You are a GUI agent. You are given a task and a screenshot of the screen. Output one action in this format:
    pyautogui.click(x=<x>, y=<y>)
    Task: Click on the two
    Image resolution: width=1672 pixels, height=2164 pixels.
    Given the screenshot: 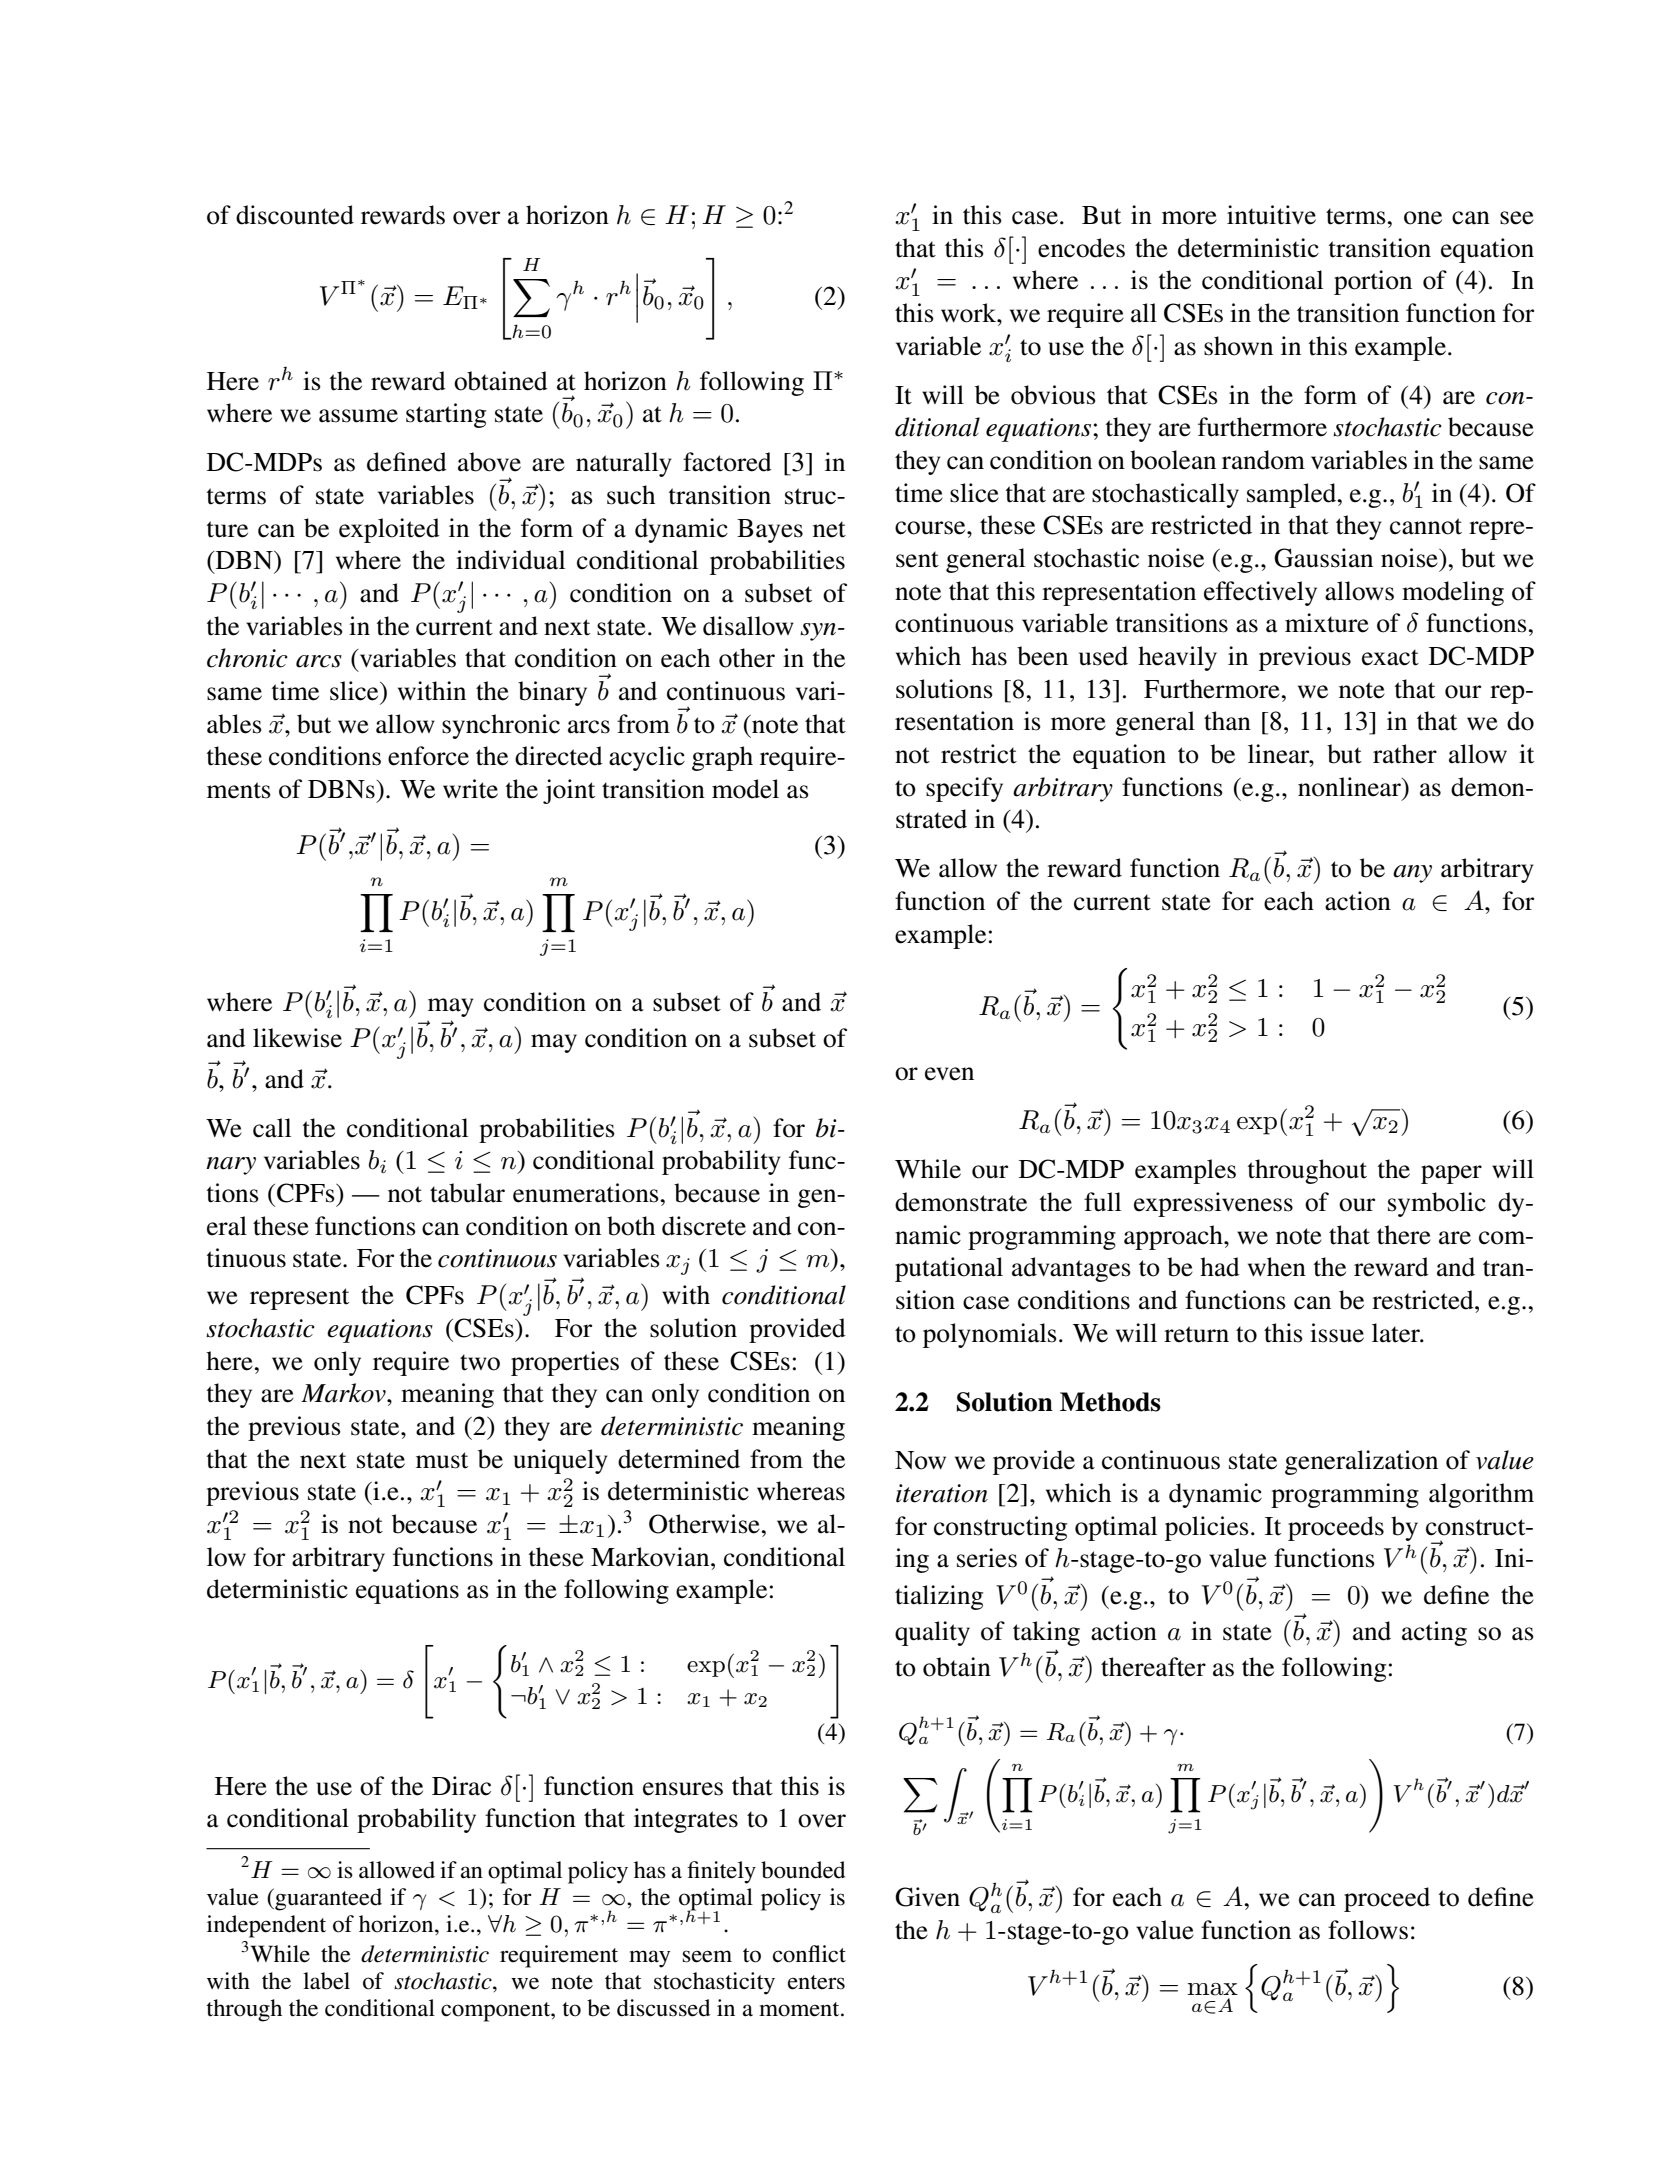 What is the action you would take?
    pyautogui.click(x=480, y=1362)
